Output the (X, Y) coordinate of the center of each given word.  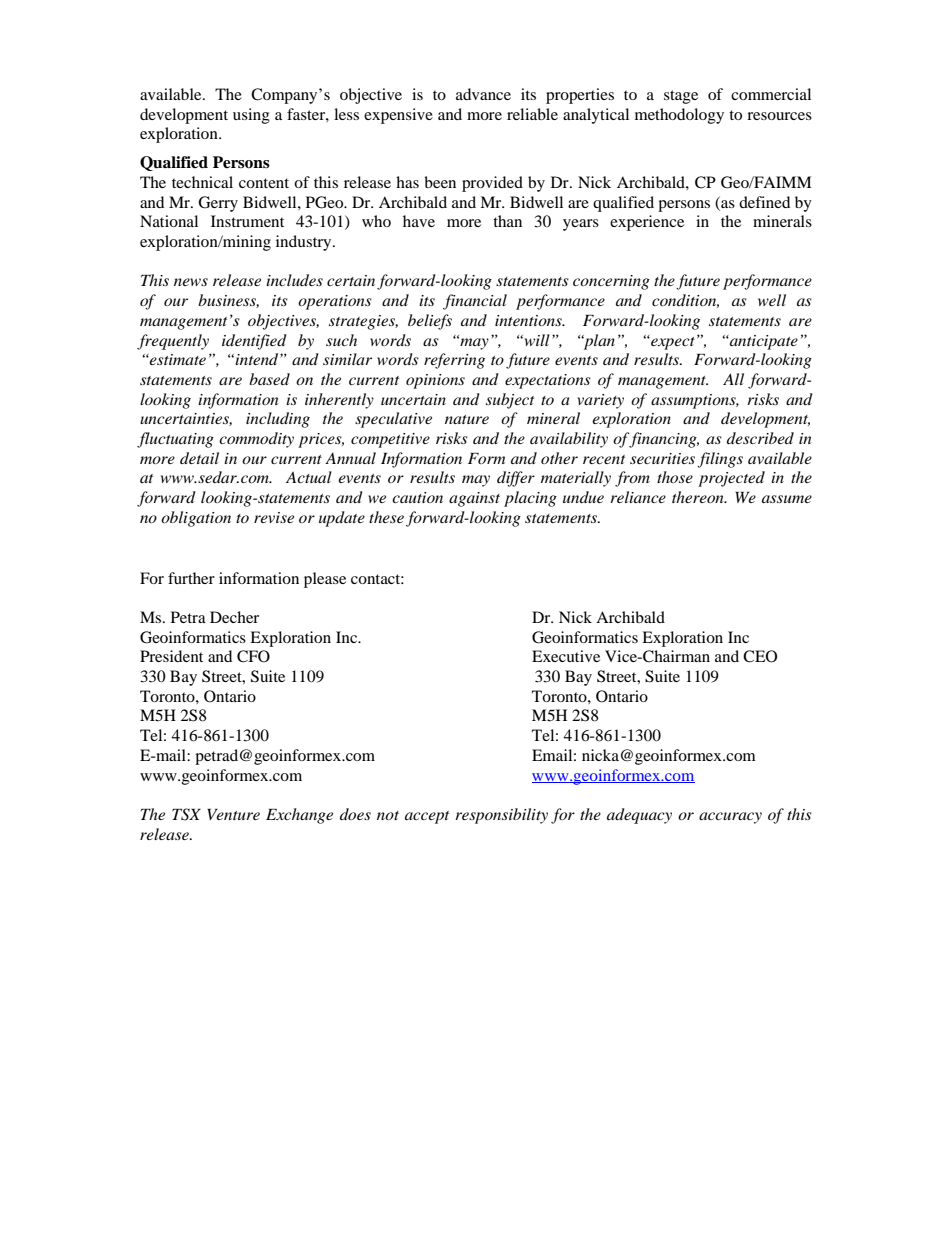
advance (483, 94)
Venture (233, 814)
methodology (679, 116)
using (251, 116)
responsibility (501, 816)
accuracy (730, 818)
